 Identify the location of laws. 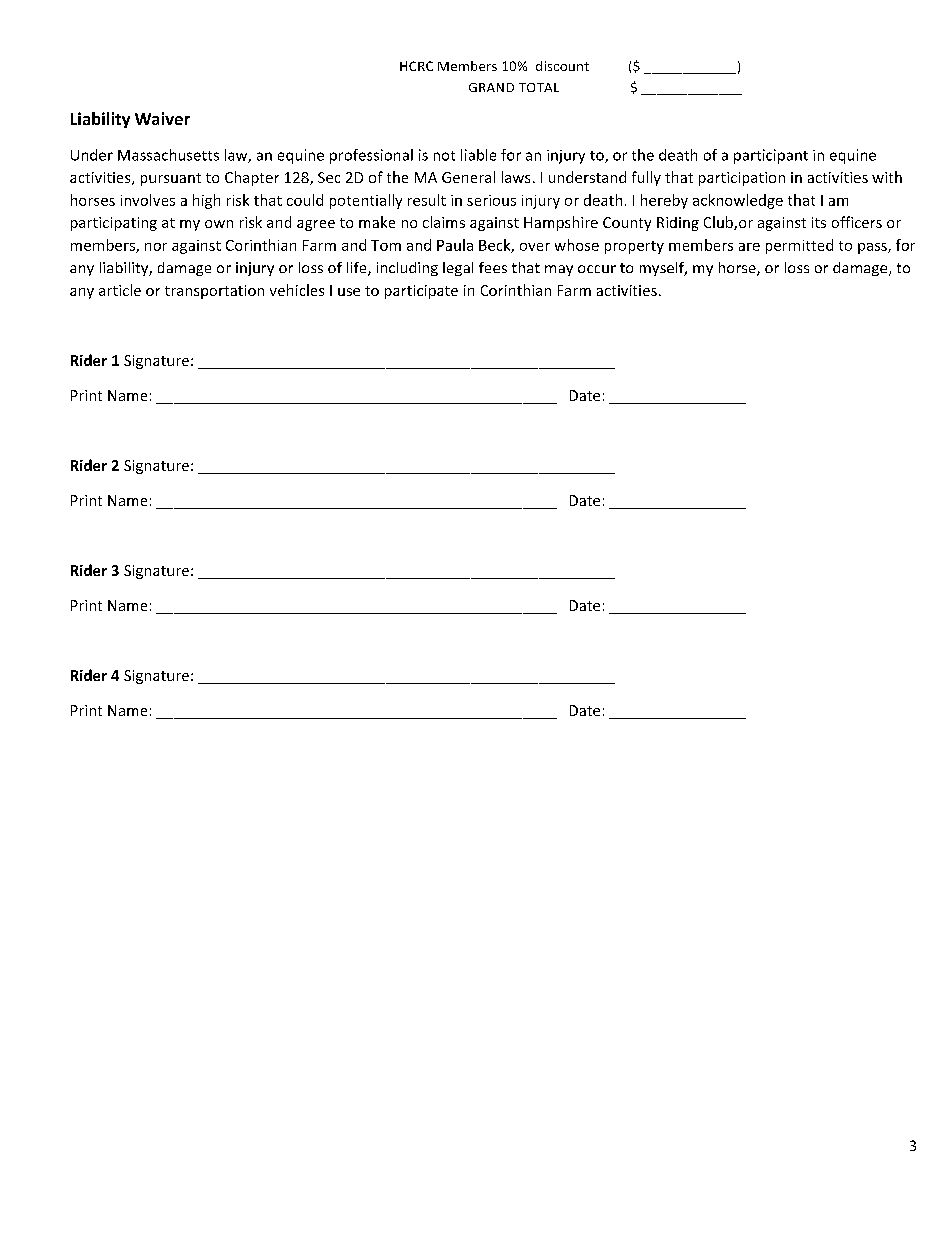
(516, 177).
